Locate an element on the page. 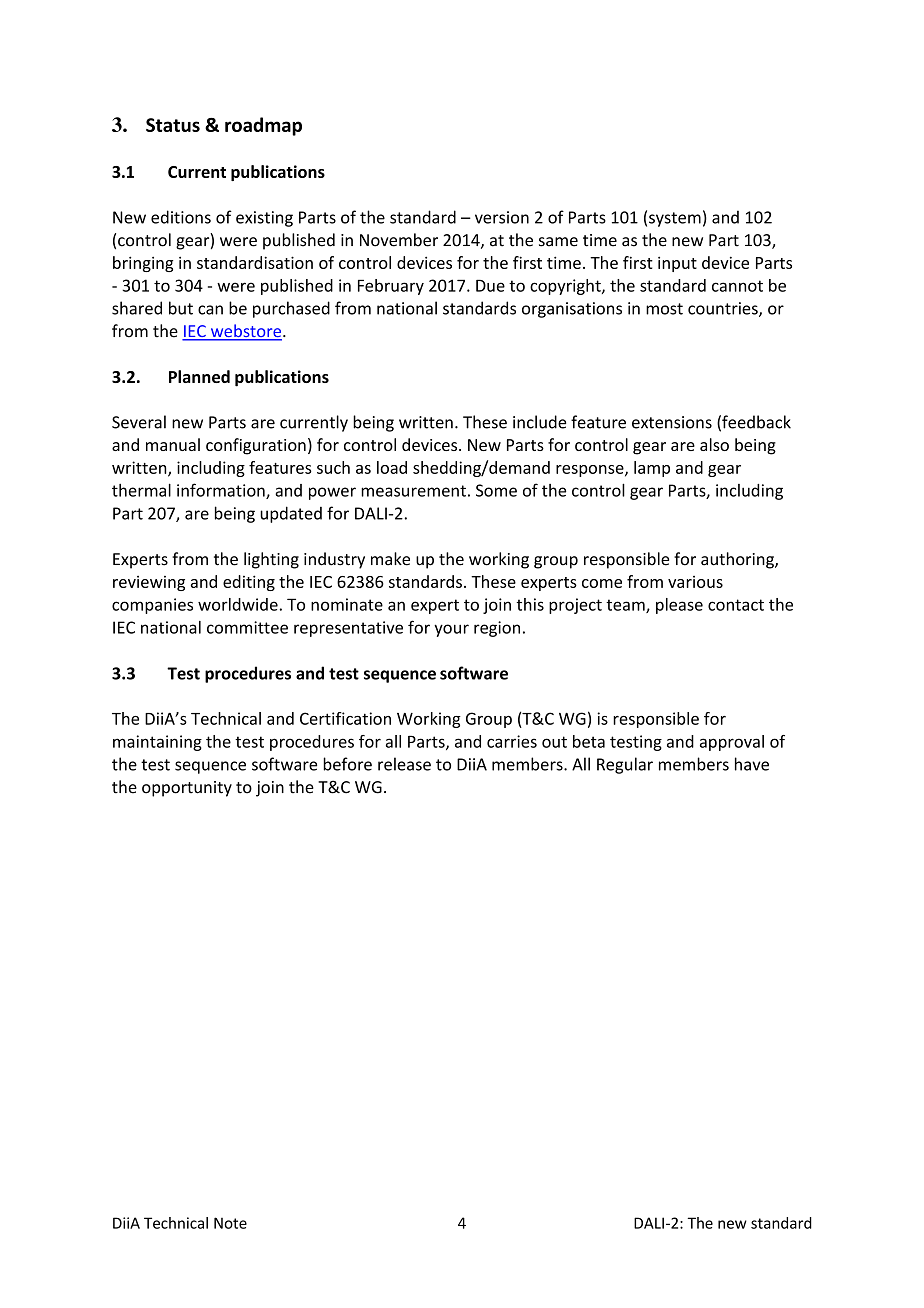 The width and height of the image is (924, 1308). Status is located at coordinates (173, 125).
